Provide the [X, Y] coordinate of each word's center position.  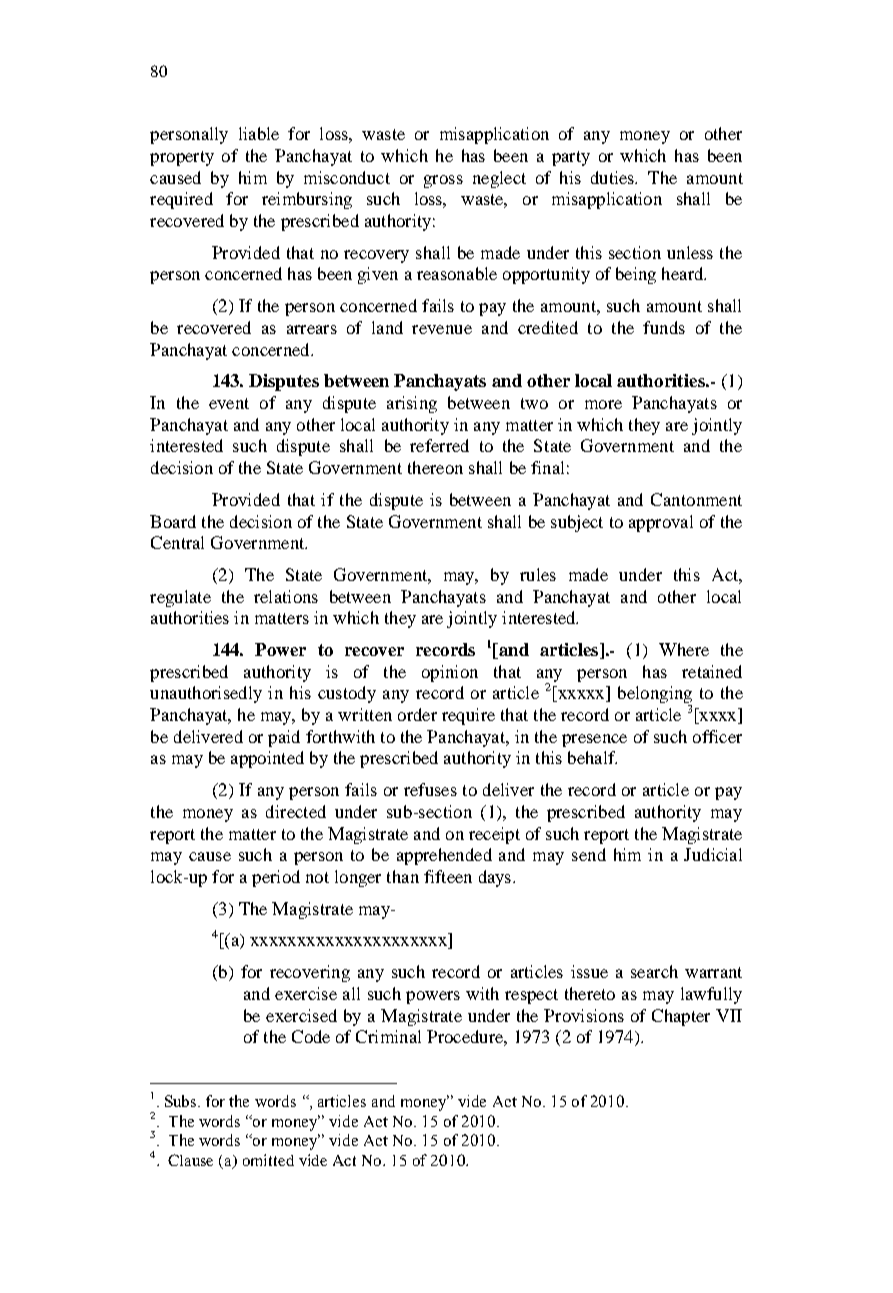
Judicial [713, 854]
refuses [430, 789]
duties [614, 177]
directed [296, 811]
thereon [435, 467]
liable [259, 133]
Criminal [388, 1036]
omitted [268, 1160]
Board [173, 521]
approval [661, 523]
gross [443, 181]
